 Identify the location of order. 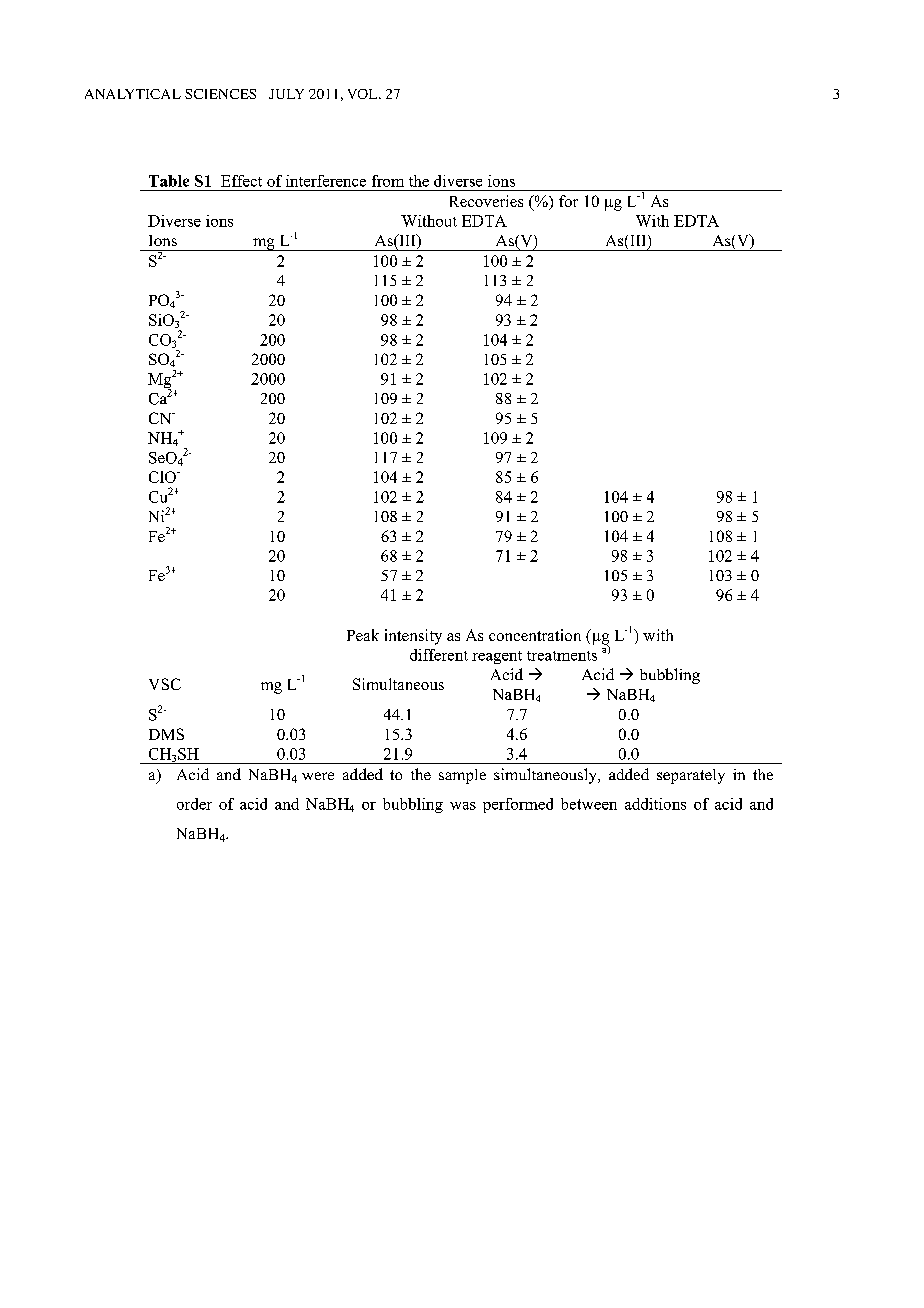
(194, 804).
